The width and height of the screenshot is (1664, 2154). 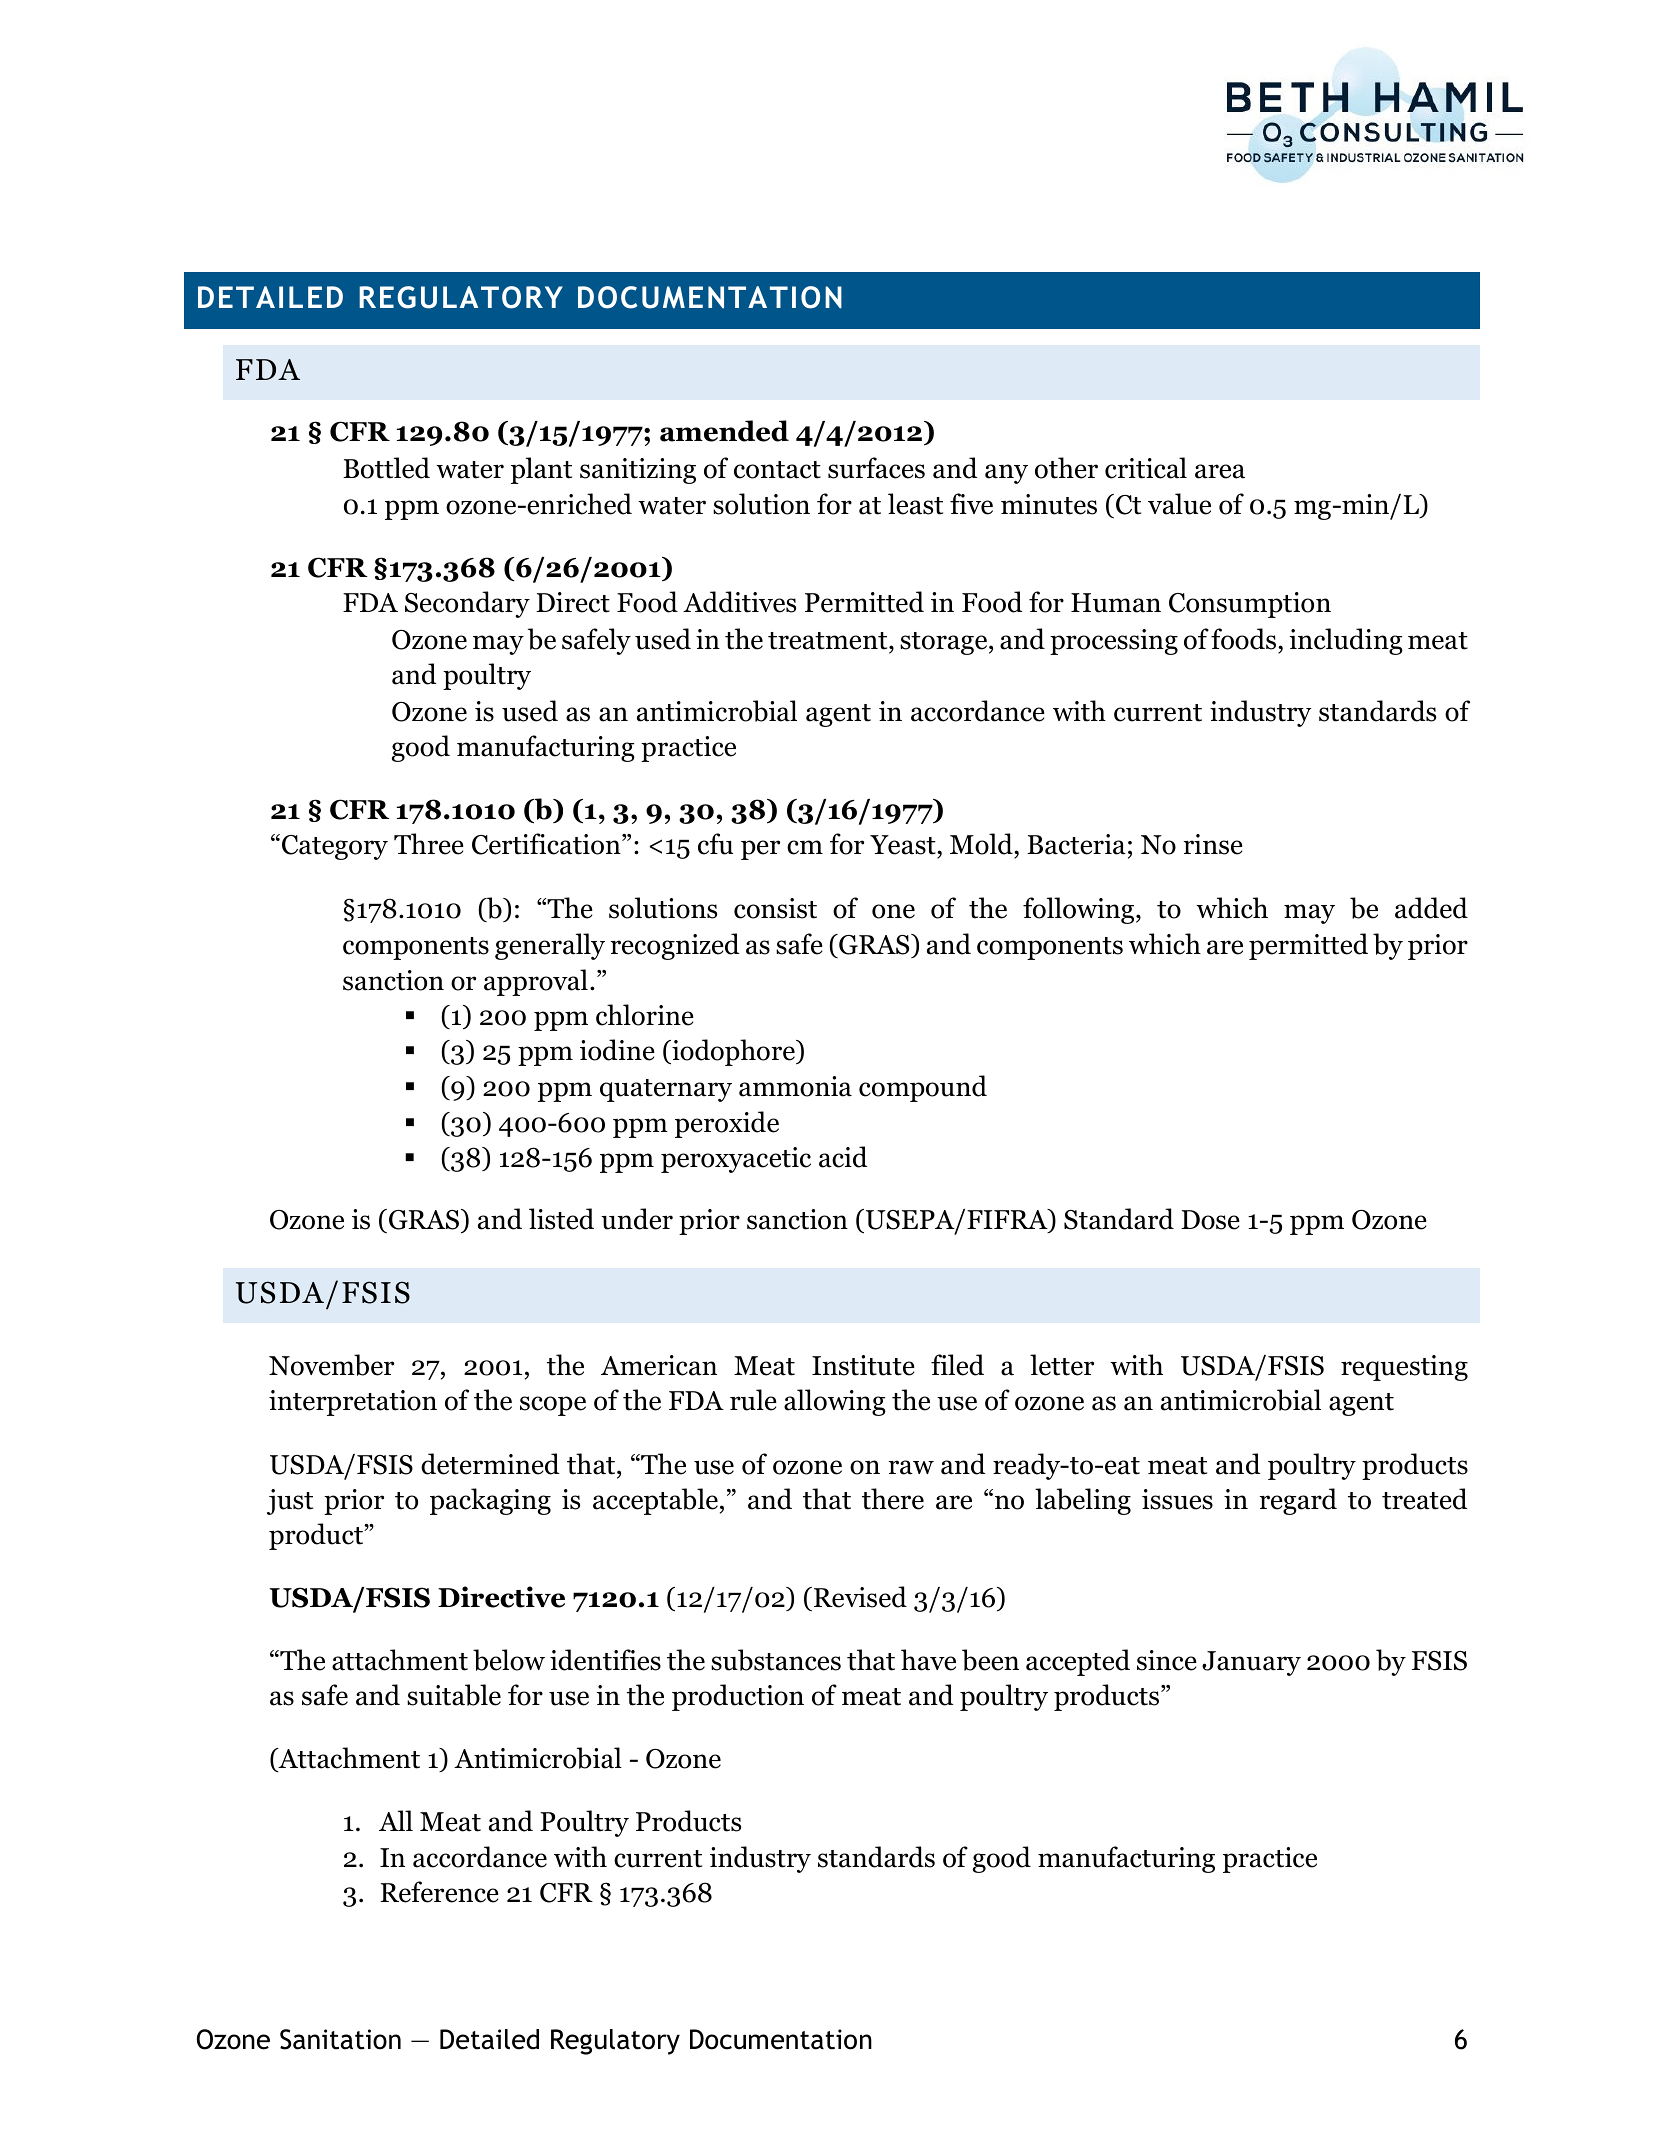 I want to click on Sanitation, so click(x=340, y=2039).
